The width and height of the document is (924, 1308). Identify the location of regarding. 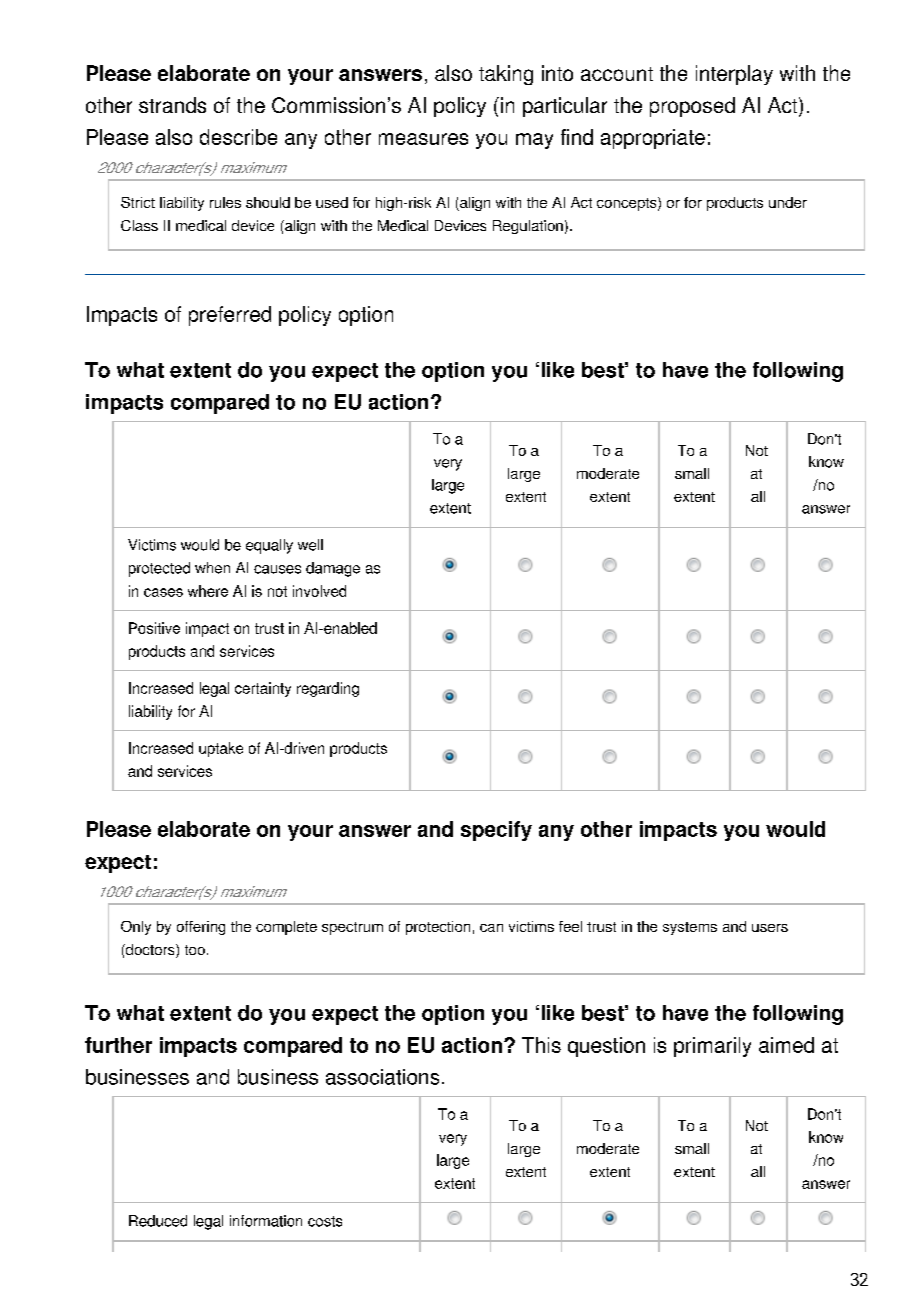
(328, 689).
